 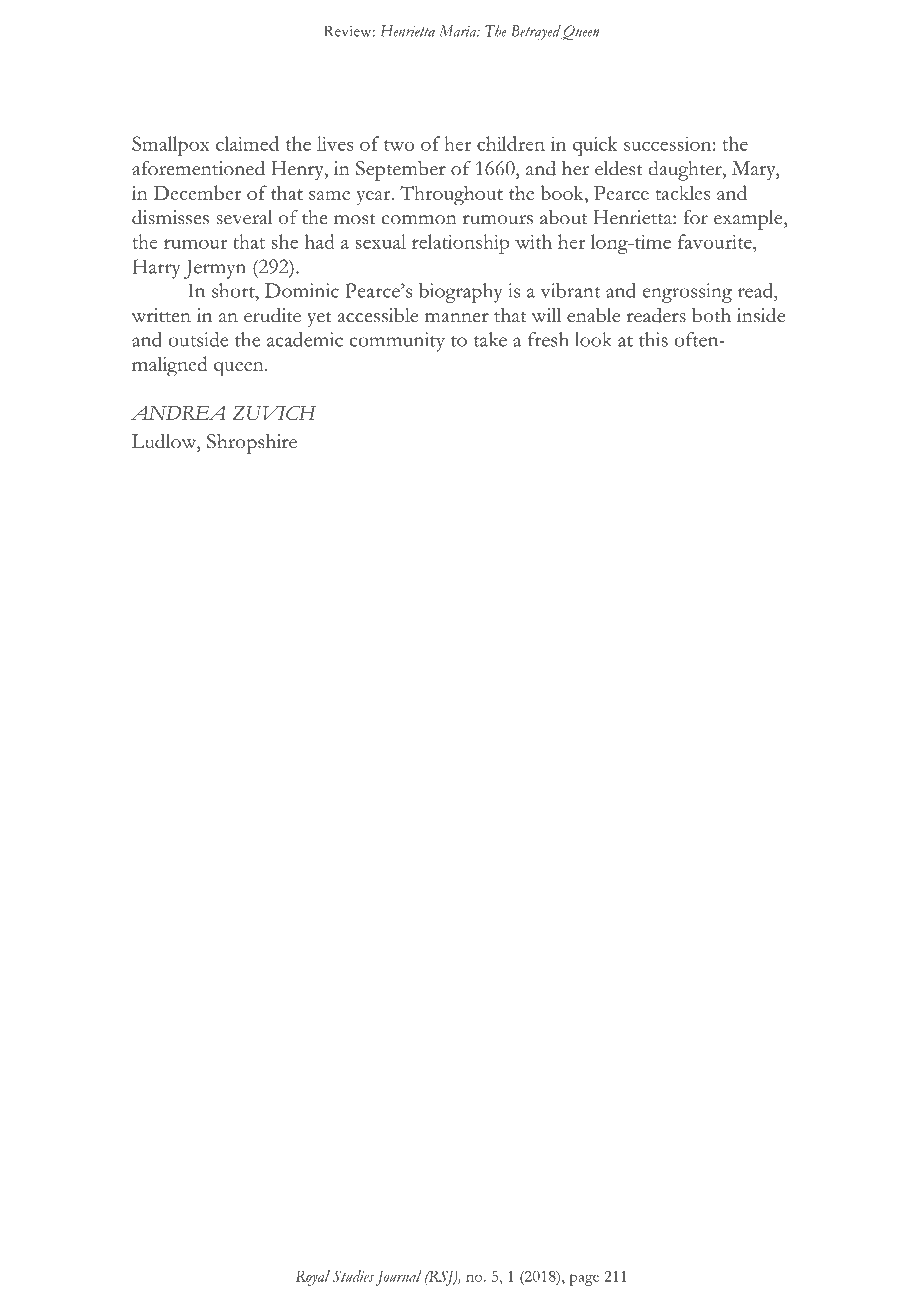 I want to click on Royal, so click(x=313, y=1278).
